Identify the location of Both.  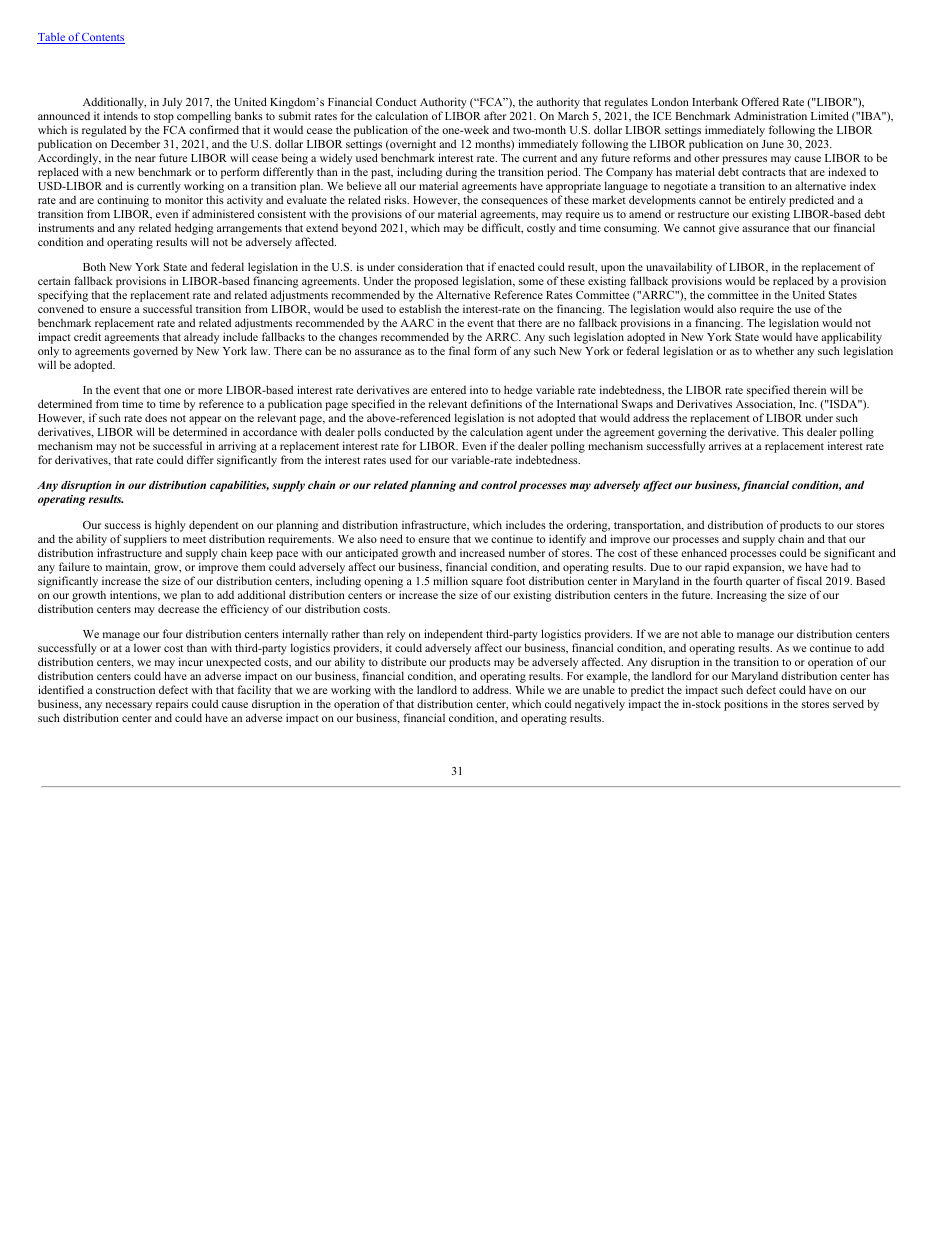
(94, 266).
